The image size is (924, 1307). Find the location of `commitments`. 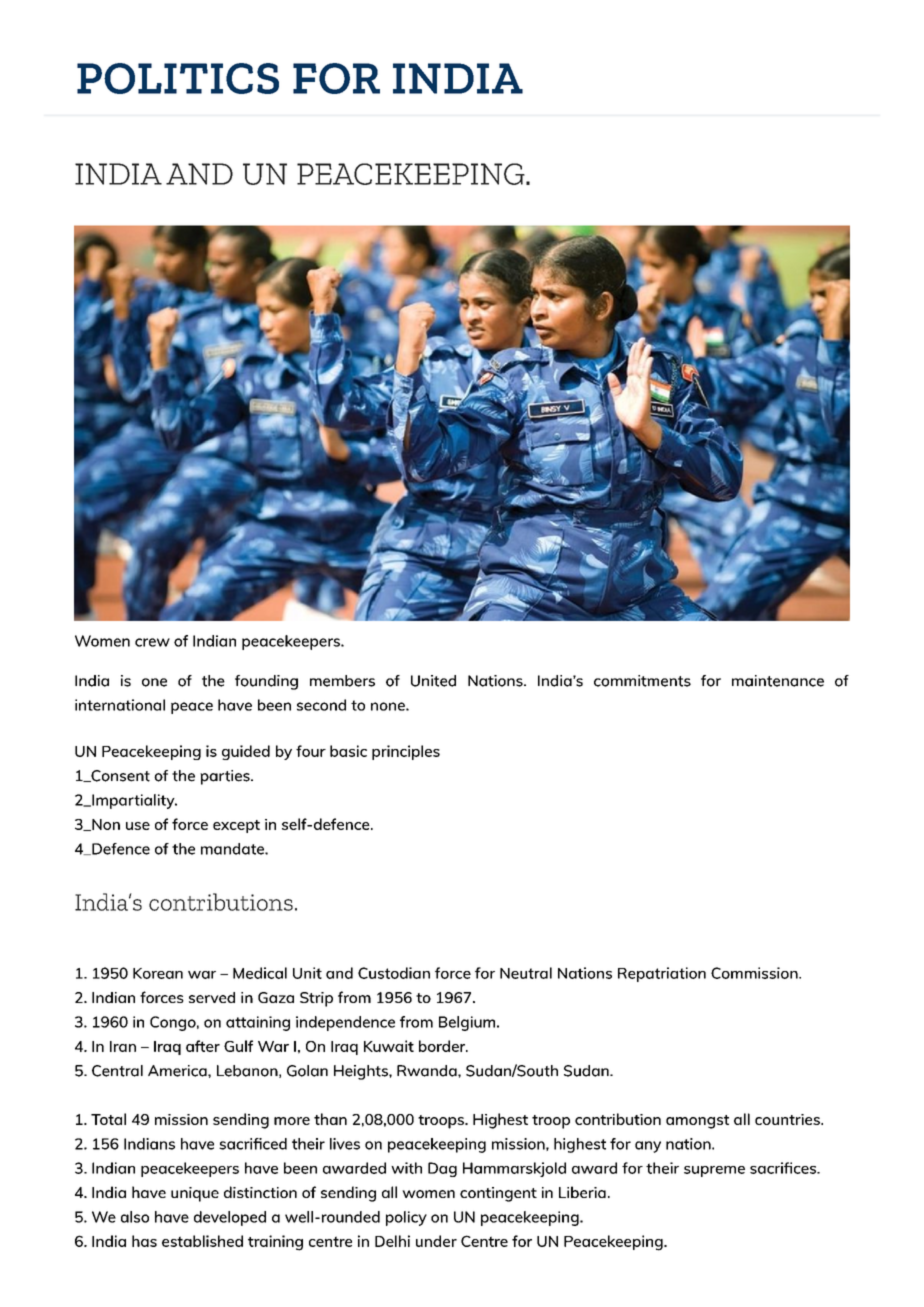

commitments is located at coordinates (642, 681).
